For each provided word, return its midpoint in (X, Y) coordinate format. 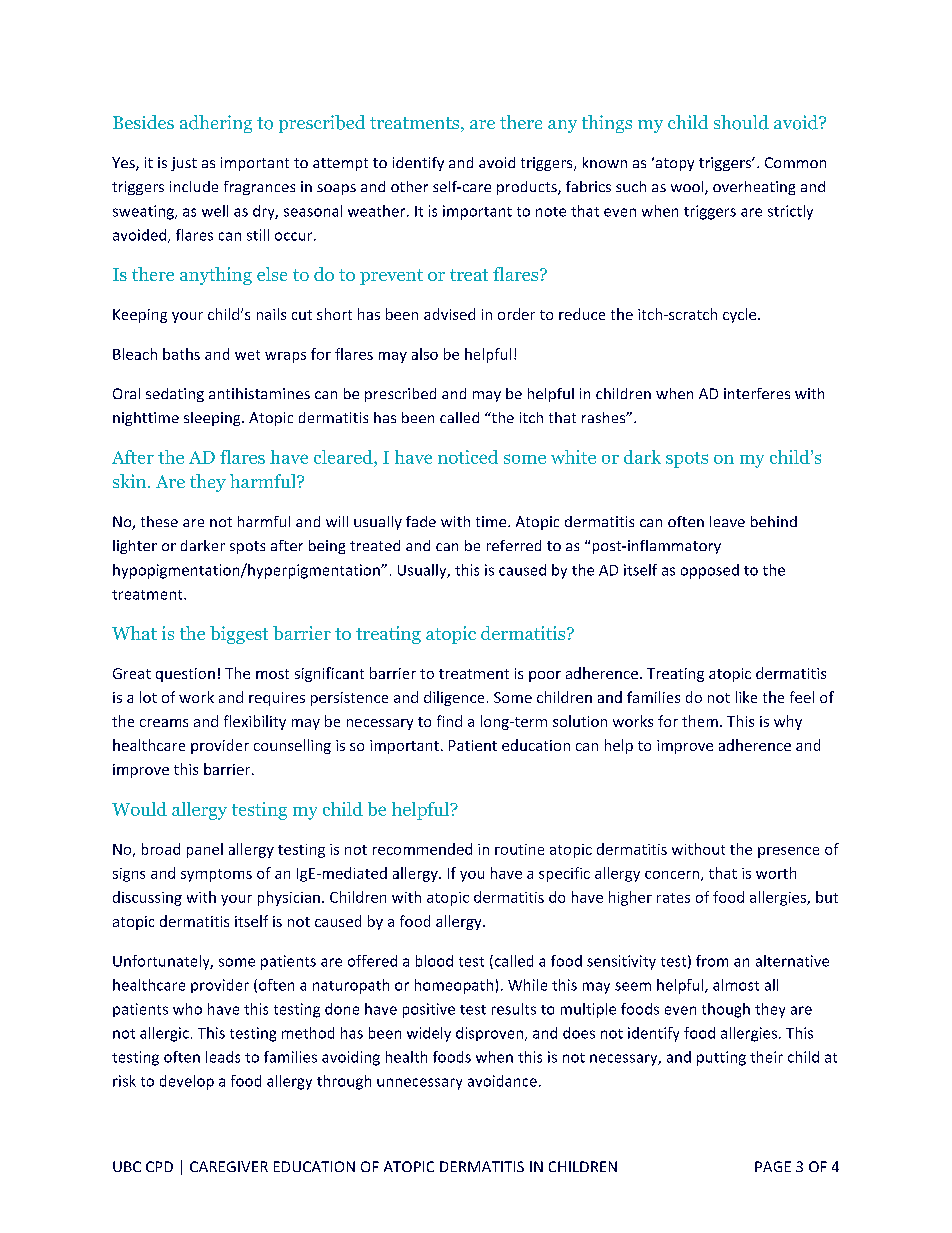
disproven (489, 1034)
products (528, 188)
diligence (454, 698)
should (741, 122)
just (184, 164)
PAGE (773, 1166)
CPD (159, 1166)
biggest (239, 635)
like (746, 697)
